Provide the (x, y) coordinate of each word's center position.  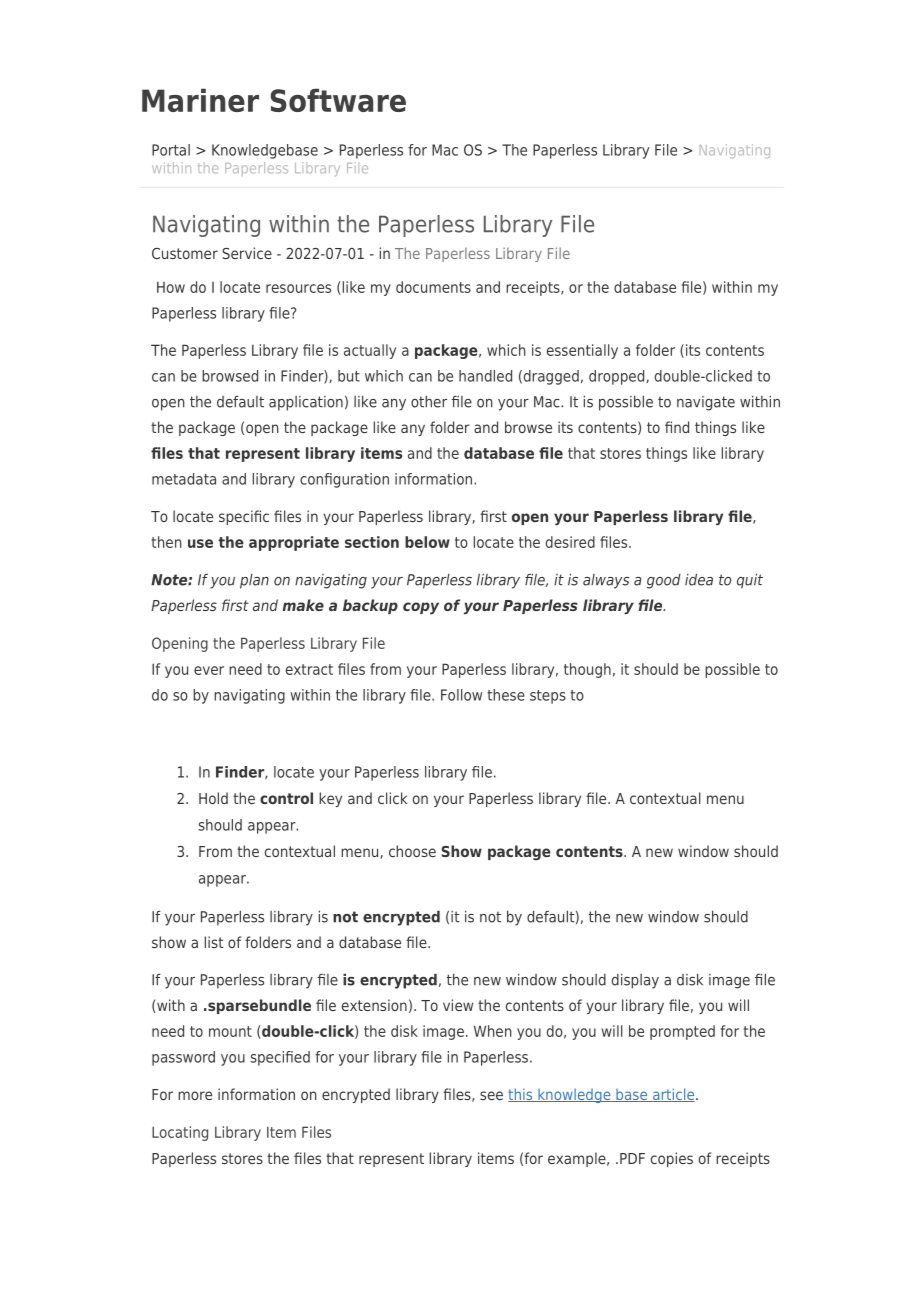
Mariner (200, 100)
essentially (582, 351)
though (587, 670)
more (195, 1095)
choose (412, 851)
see (491, 1095)
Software (338, 100)
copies (672, 1159)
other (429, 401)
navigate (706, 403)
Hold (213, 798)
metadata (184, 479)
